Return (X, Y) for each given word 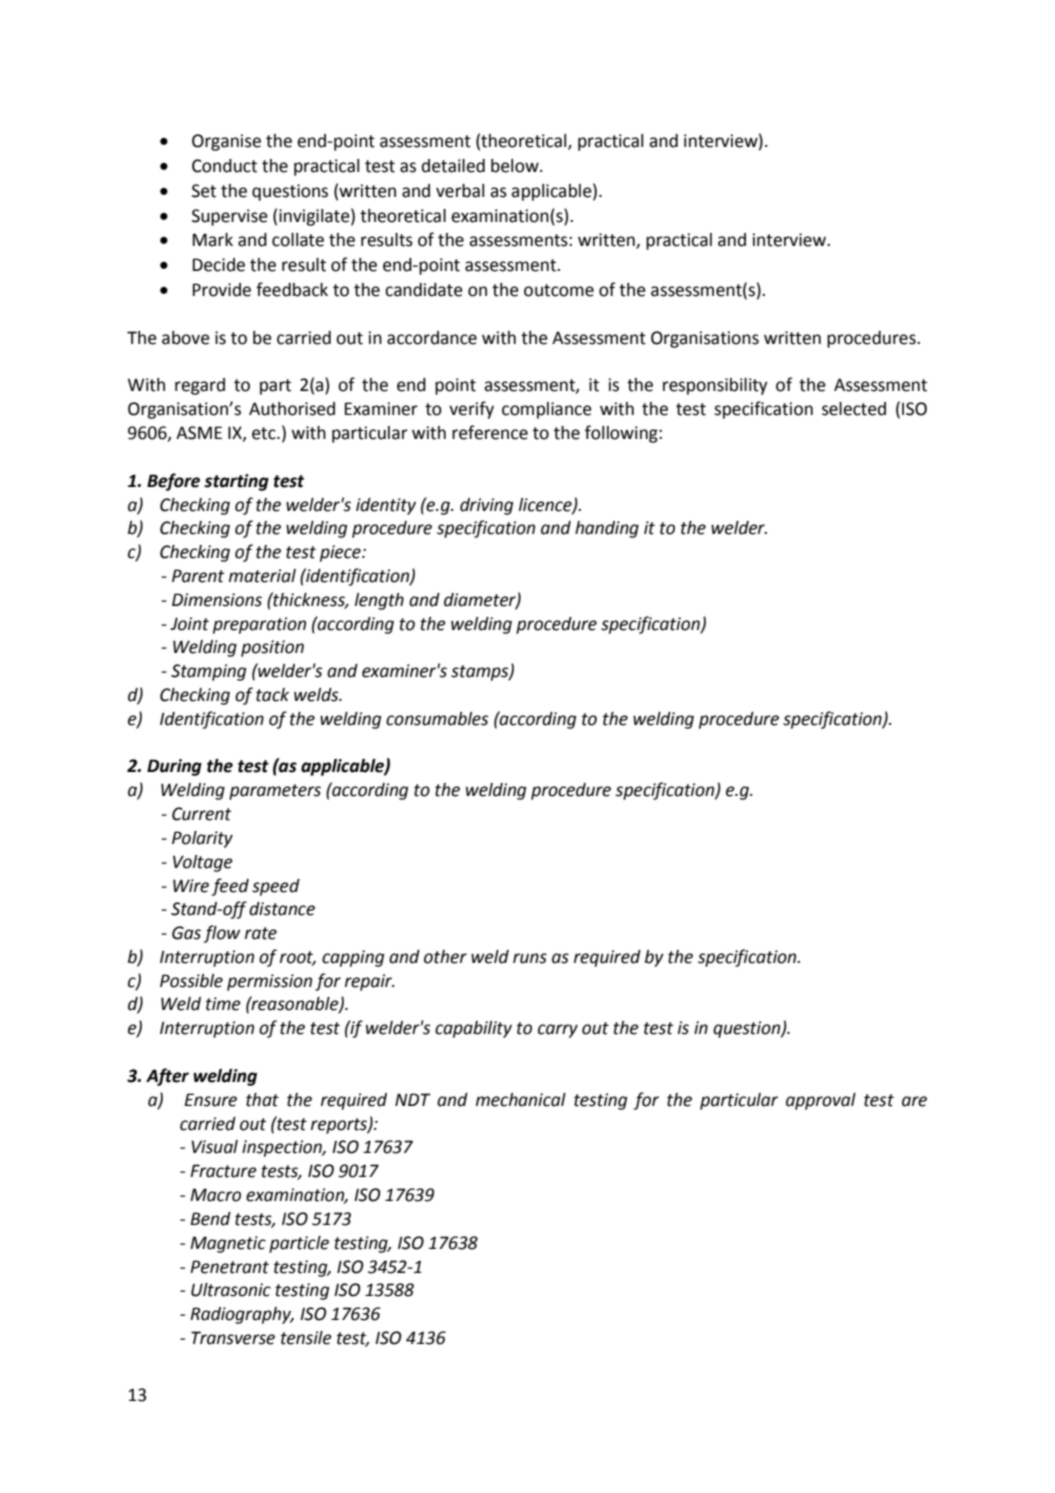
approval (821, 1101)
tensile (306, 1338)
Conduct (224, 166)
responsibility (715, 386)
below (516, 166)
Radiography (241, 1315)
